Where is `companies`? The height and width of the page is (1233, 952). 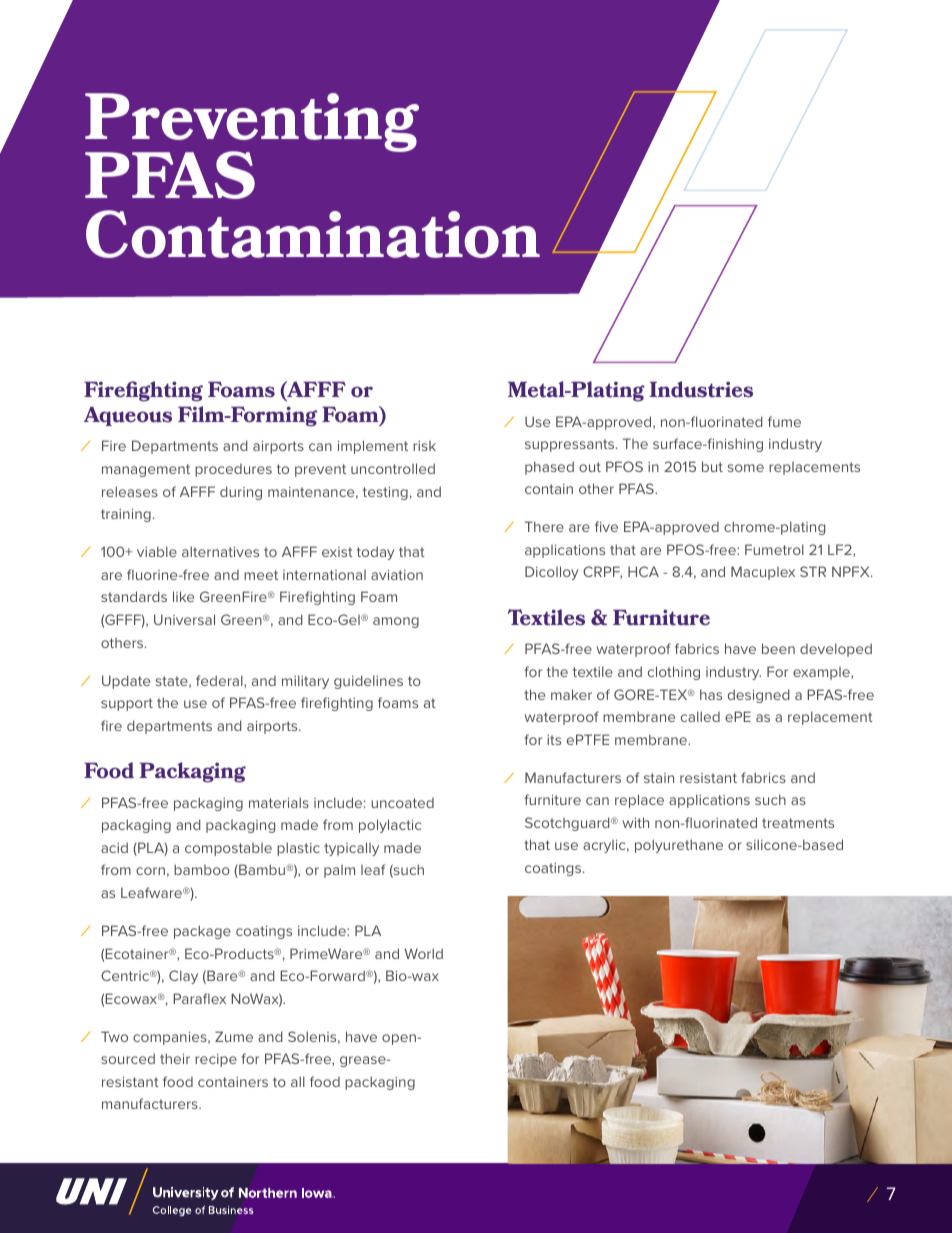
companies is located at coordinates (171, 1038).
